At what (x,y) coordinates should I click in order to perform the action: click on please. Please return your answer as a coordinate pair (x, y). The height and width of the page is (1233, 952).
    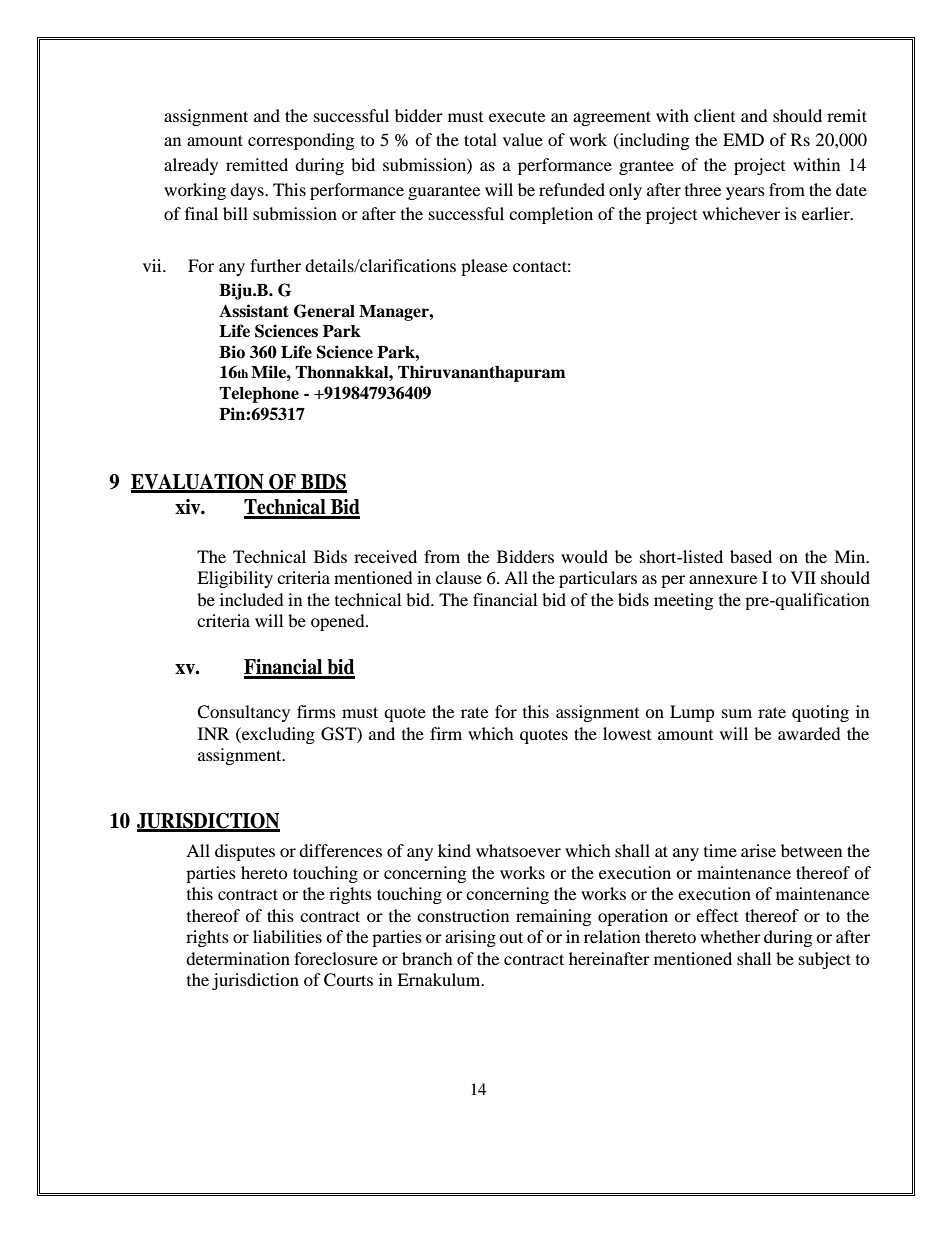
    Looking at the image, I should click on (484, 267).
